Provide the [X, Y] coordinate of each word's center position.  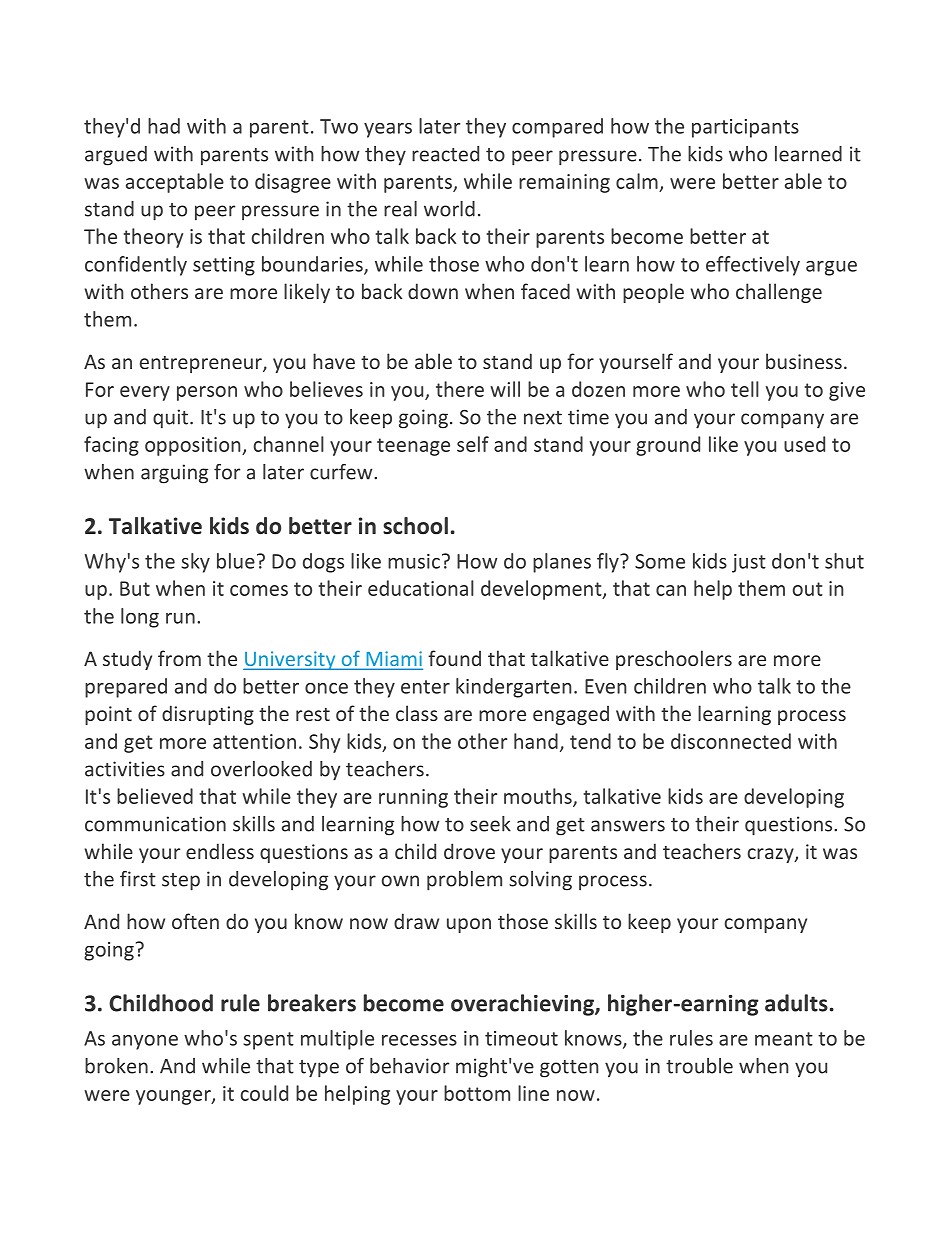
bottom [477, 1093]
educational [421, 588]
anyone [145, 1042]
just [749, 563]
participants [745, 128]
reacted [445, 154]
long [140, 618]
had [164, 126]
